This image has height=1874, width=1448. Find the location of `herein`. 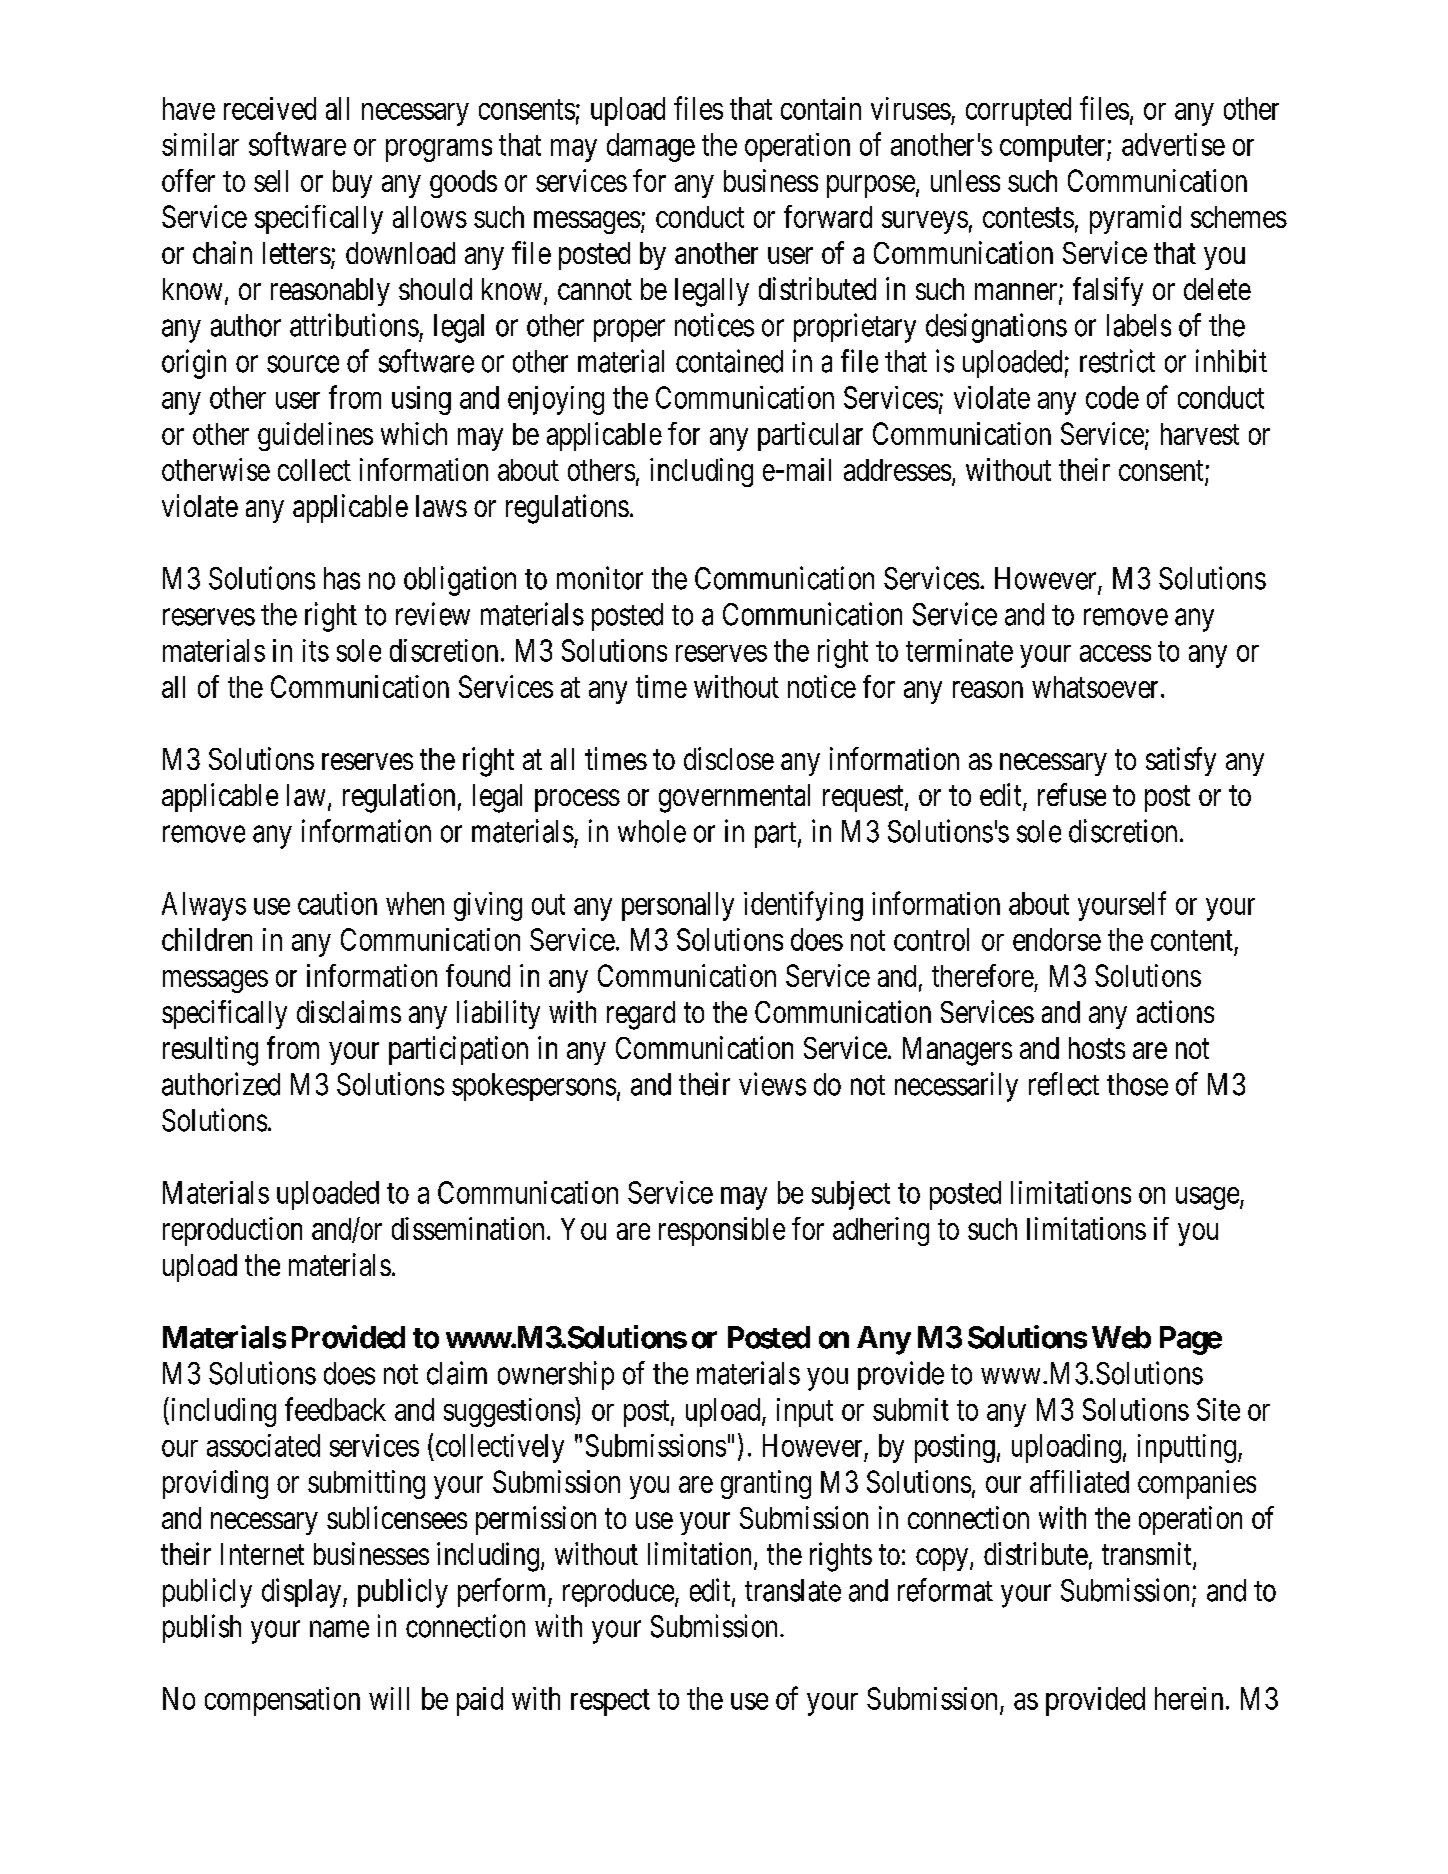

herein is located at coordinates (1189, 1698).
